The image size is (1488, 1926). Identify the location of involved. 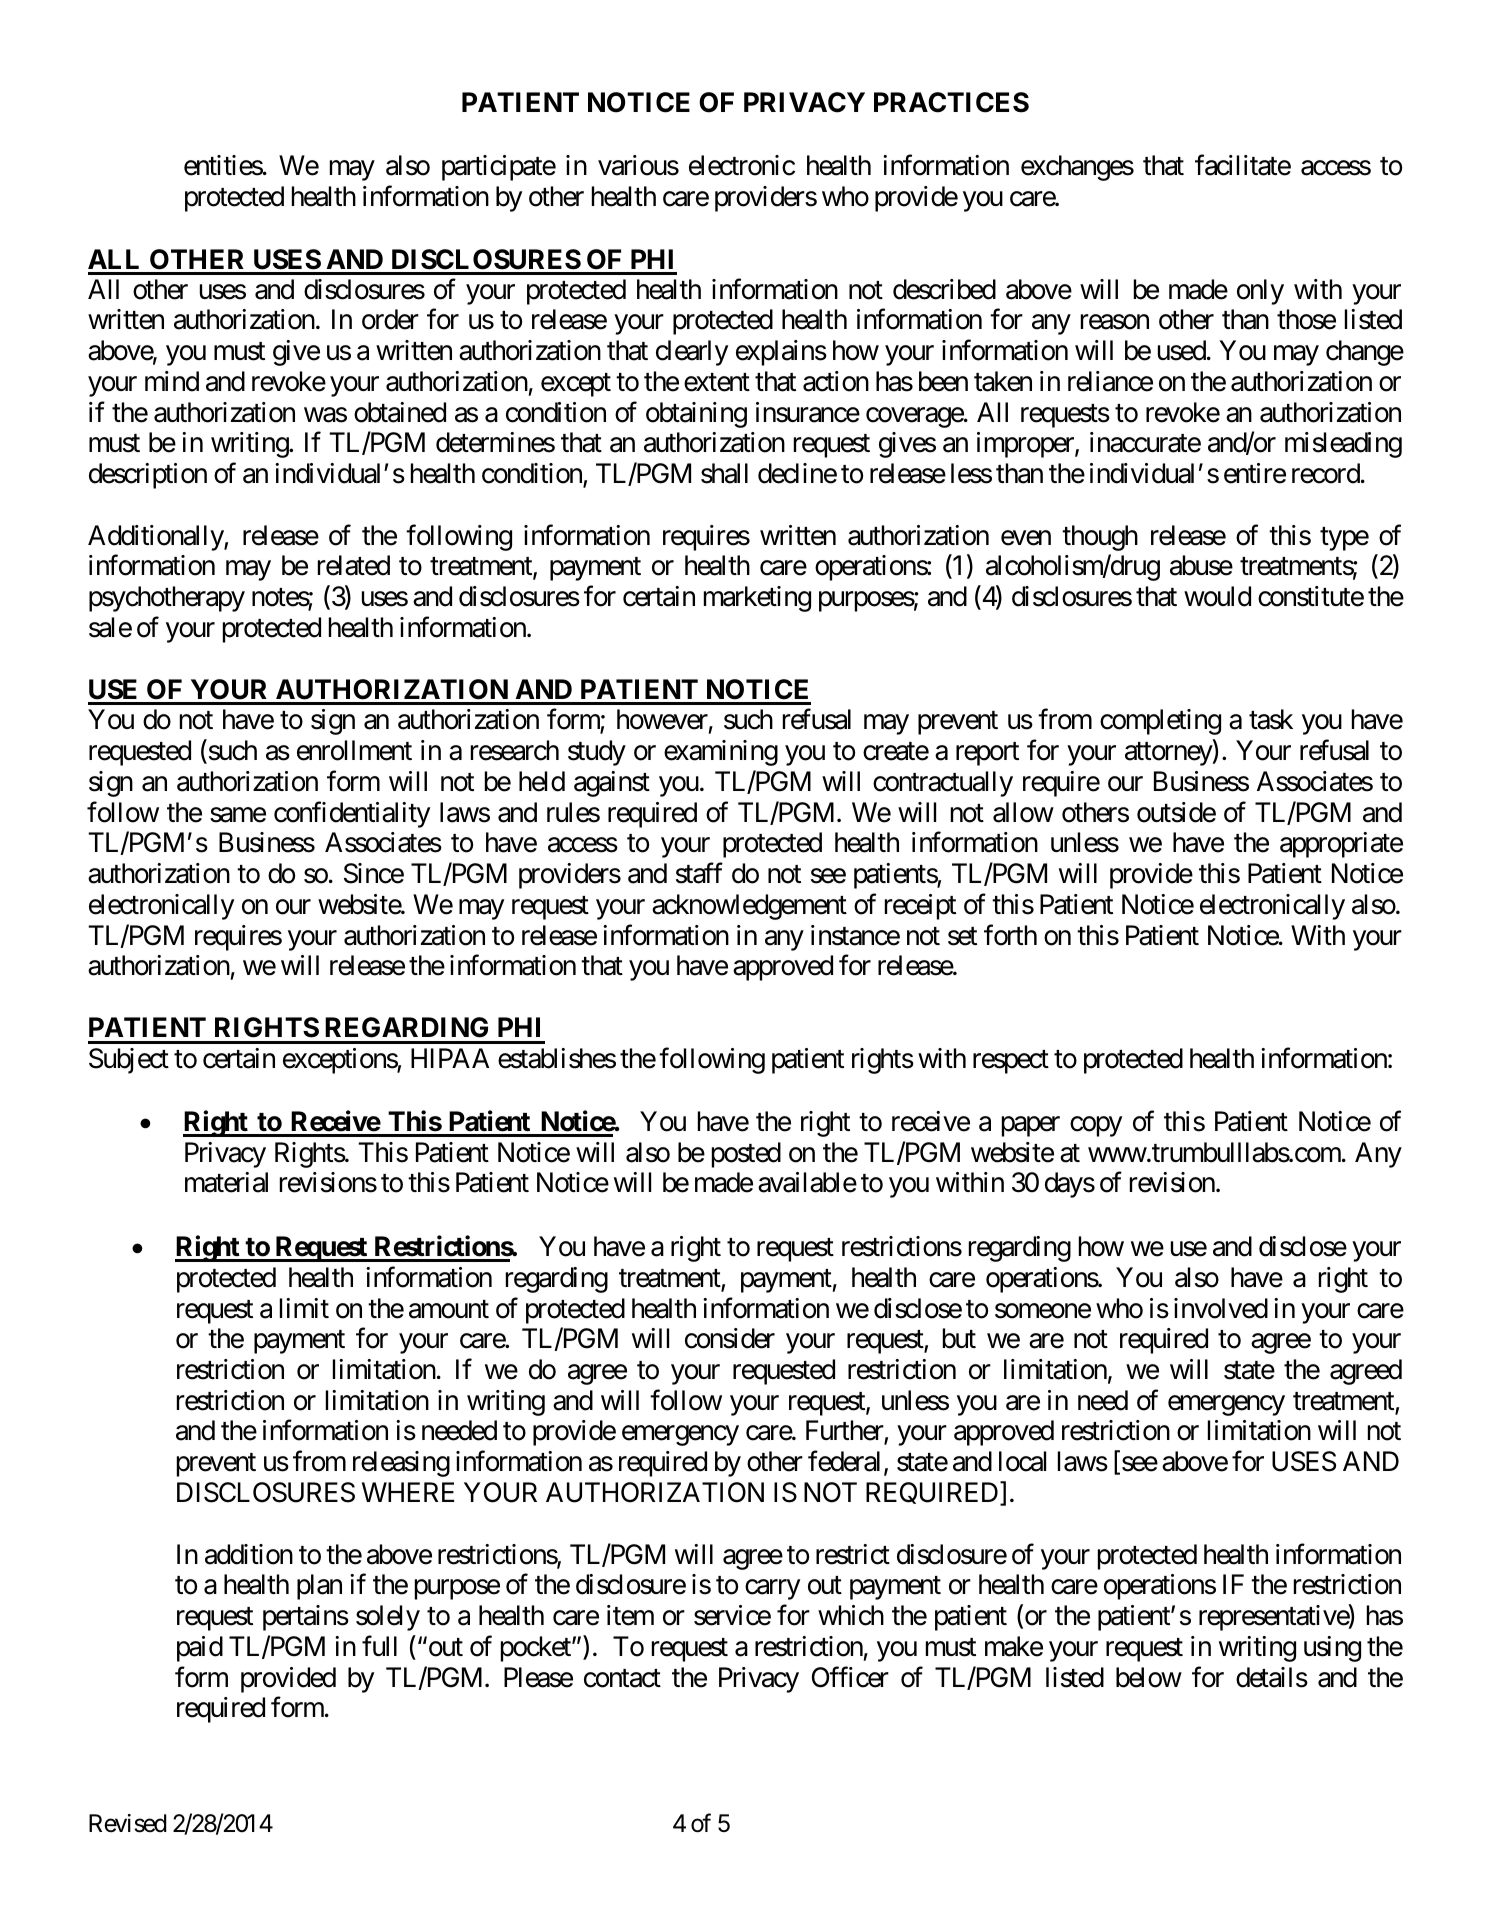
(1221, 1308).
